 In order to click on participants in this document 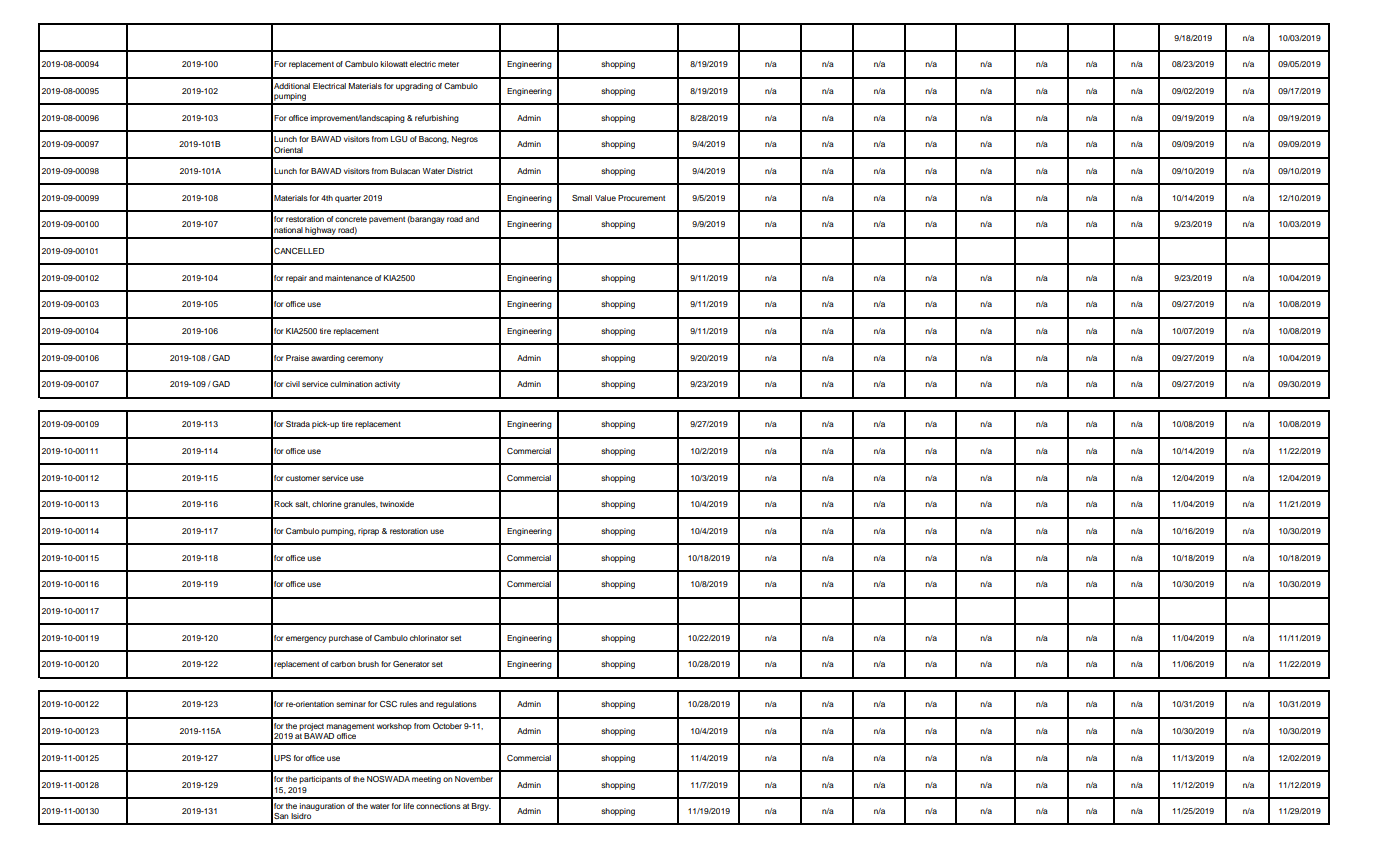, I will do `click(320, 780)`.
